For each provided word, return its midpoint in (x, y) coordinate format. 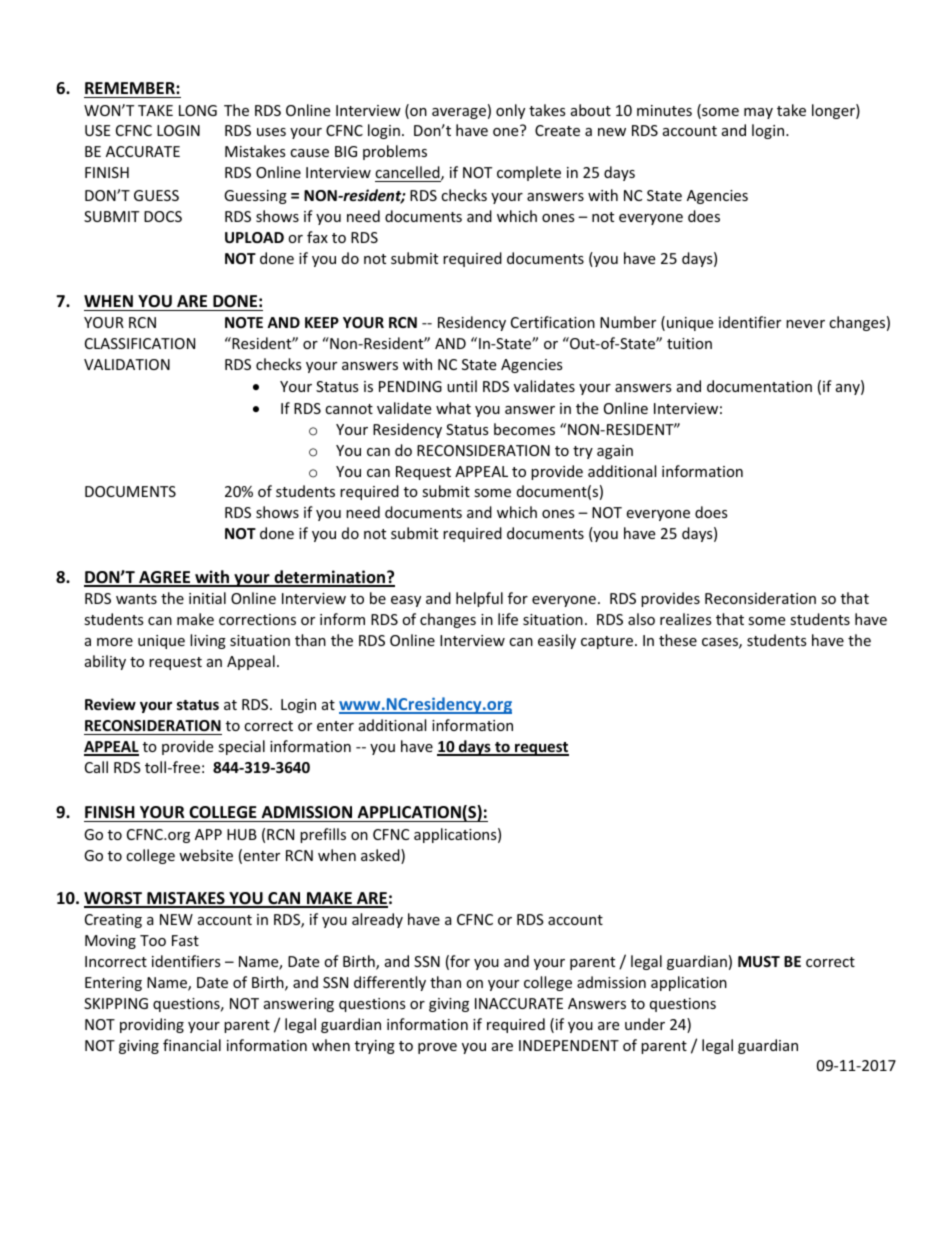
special (241, 747)
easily (557, 641)
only (510, 111)
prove (437, 1048)
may (758, 113)
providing (152, 1025)
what (453, 408)
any (849, 389)
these (678, 640)
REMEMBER (131, 88)
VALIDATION (127, 364)
